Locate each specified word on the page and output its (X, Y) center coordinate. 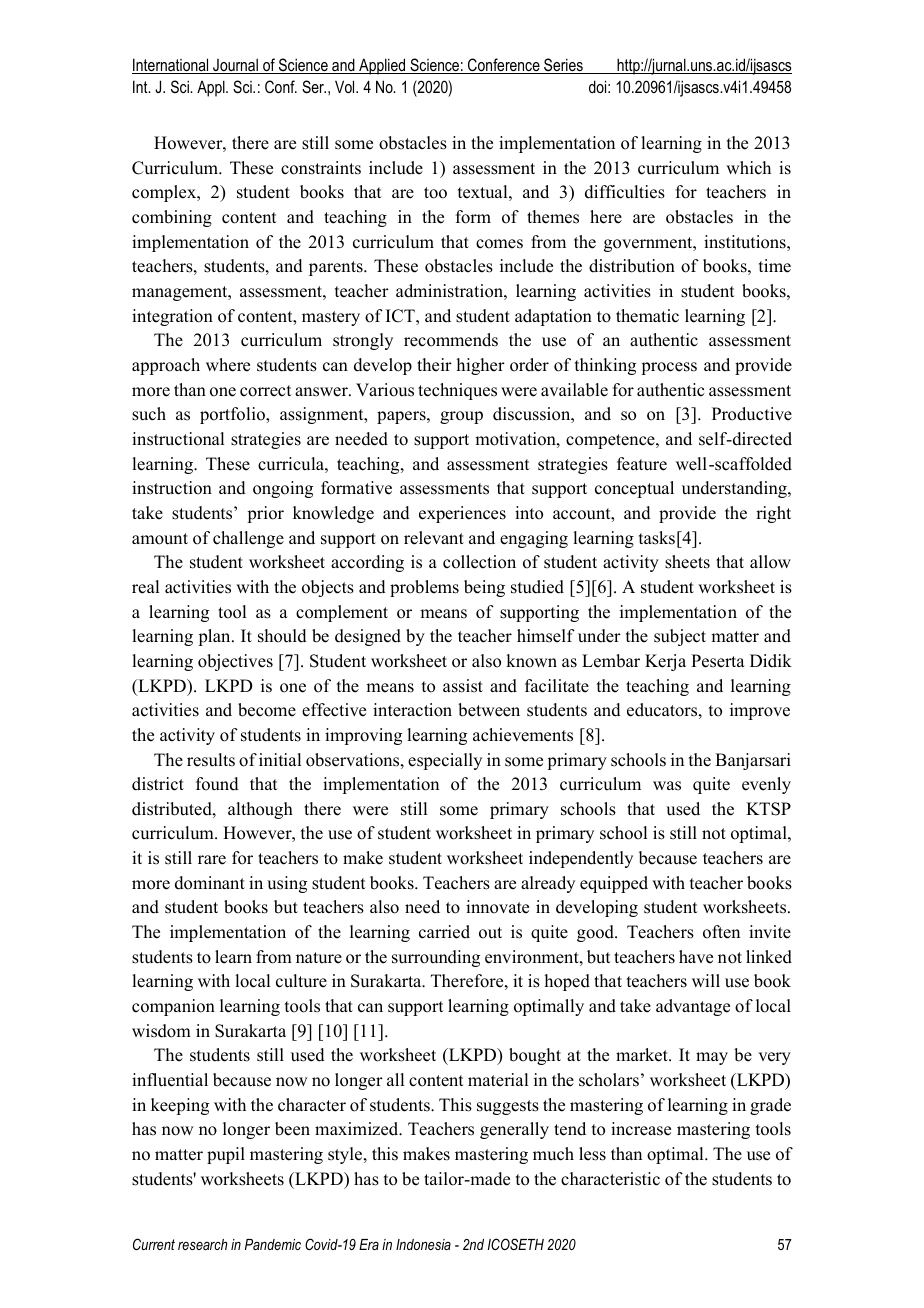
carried (444, 932)
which (748, 168)
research (203, 1244)
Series (563, 66)
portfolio (233, 415)
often (721, 932)
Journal (235, 66)
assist (463, 686)
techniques (457, 391)
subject (680, 637)
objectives (235, 662)
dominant (210, 883)
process (669, 368)
